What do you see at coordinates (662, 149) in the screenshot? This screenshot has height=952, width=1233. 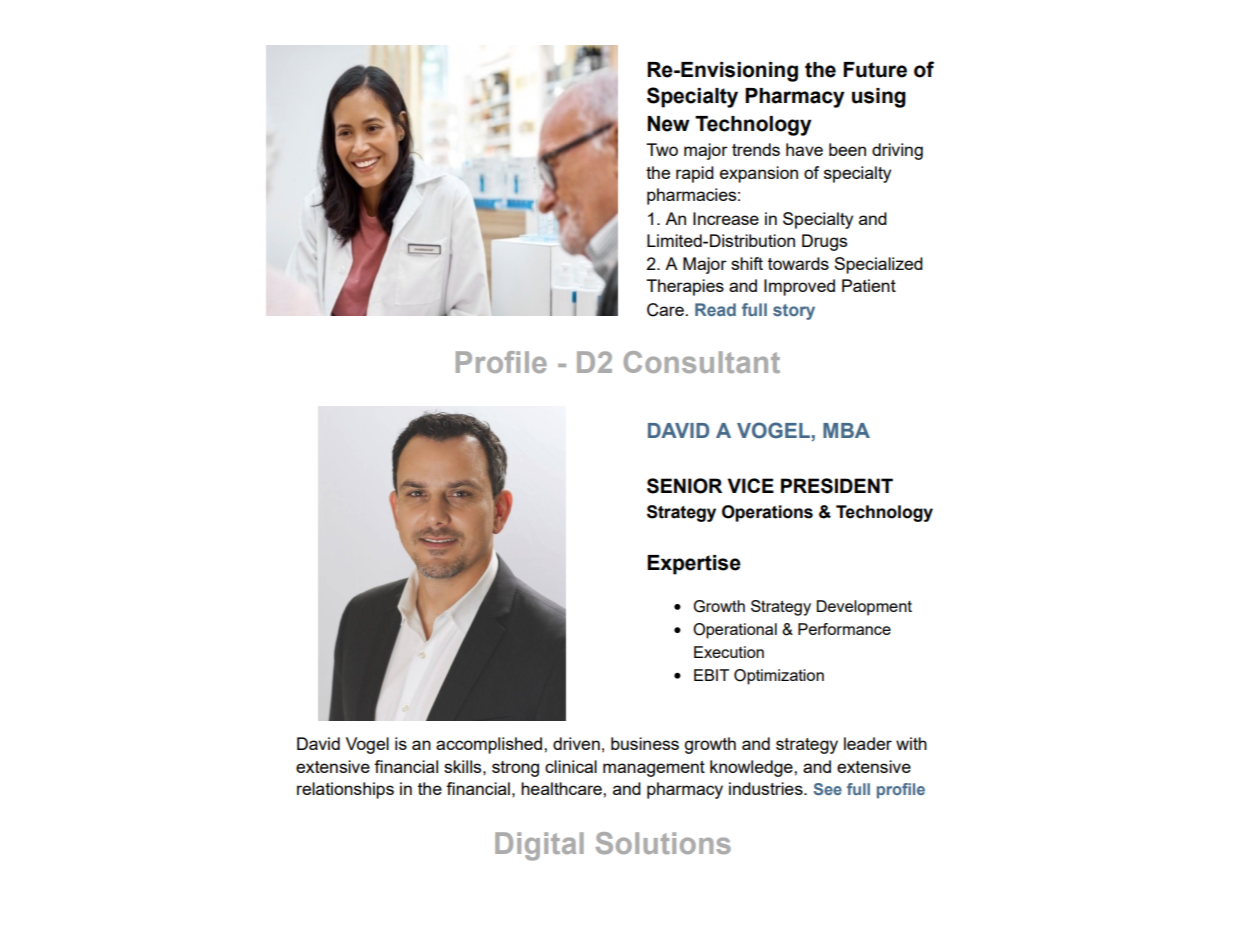 I see `Two` at bounding box center [662, 149].
